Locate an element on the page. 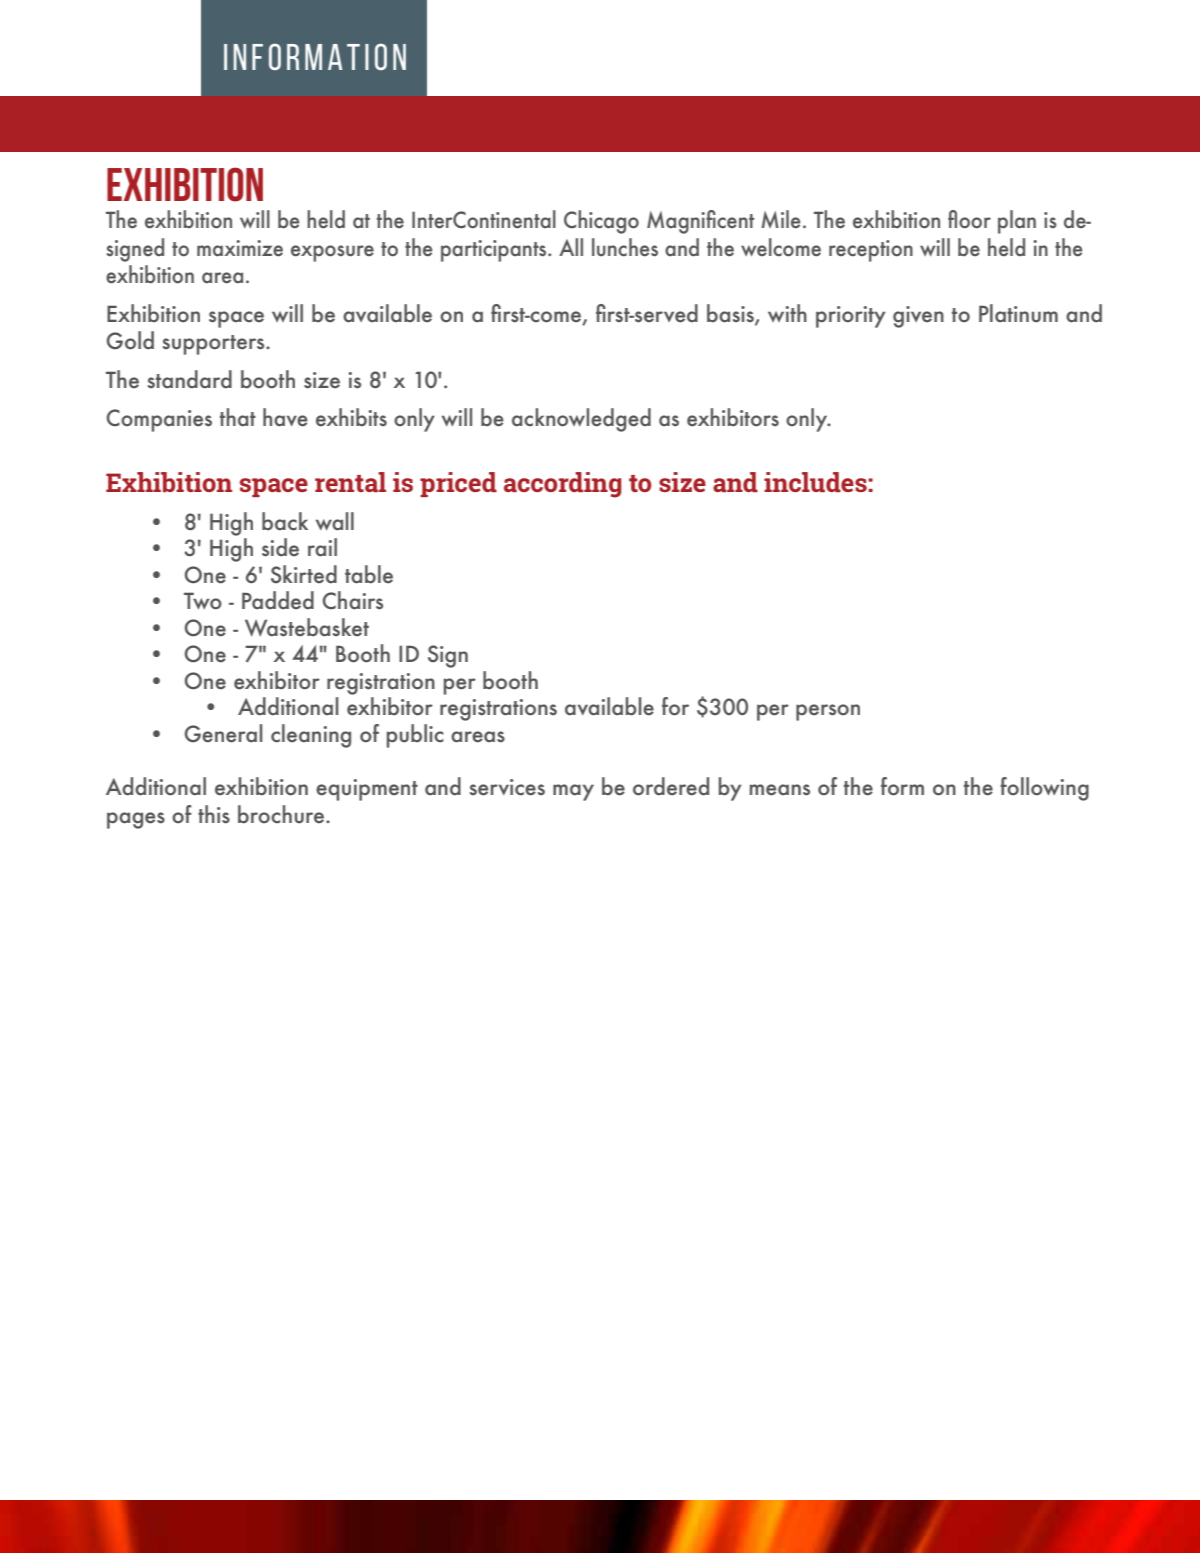 The image size is (1200, 1553). person is located at coordinates (828, 712).
